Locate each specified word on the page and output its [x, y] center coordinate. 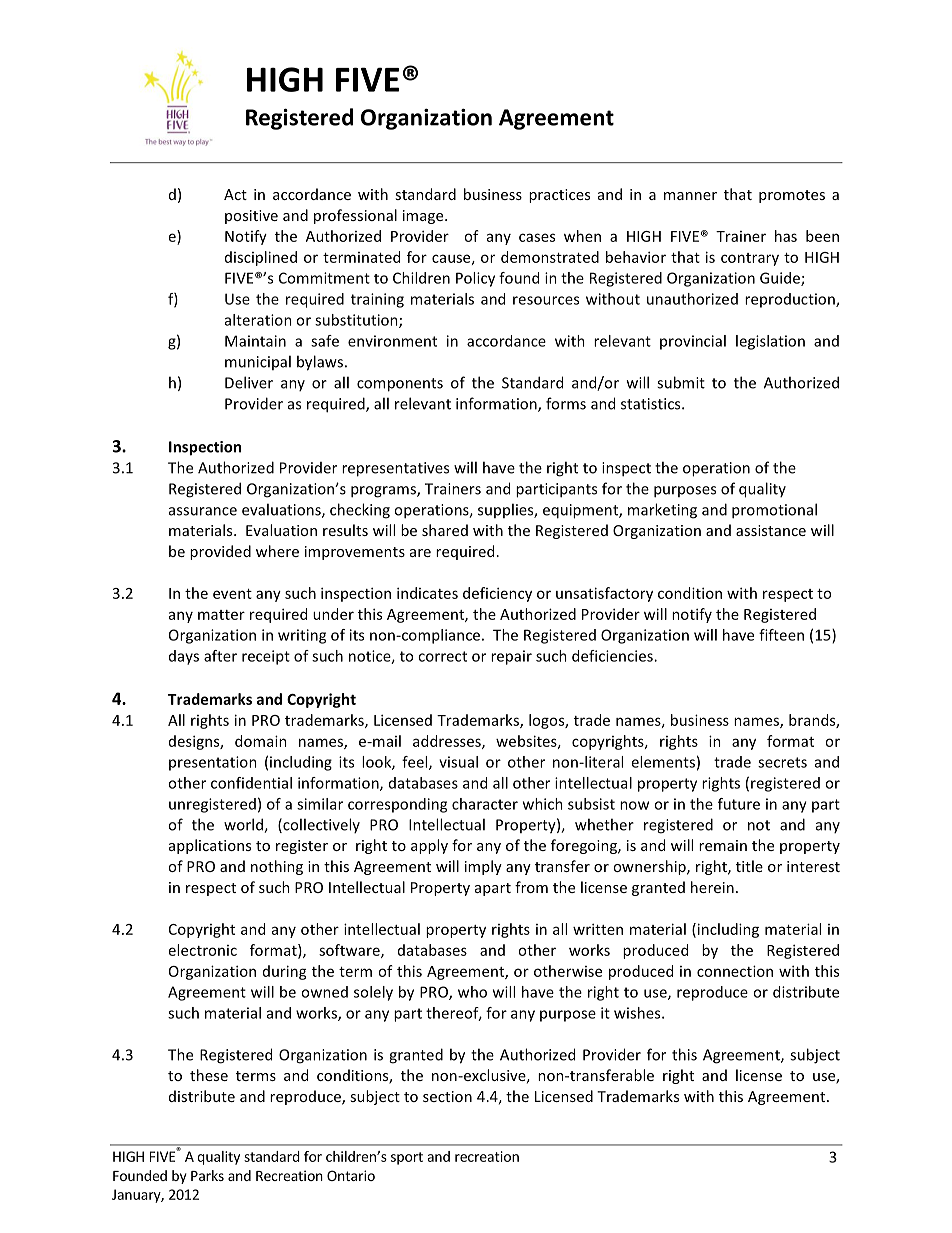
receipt [266, 657]
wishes [638, 1013]
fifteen [781, 635]
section [447, 1096]
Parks [207, 1175]
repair [511, 657]
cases [537, 237]
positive [251, 217]
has [786, 236]
